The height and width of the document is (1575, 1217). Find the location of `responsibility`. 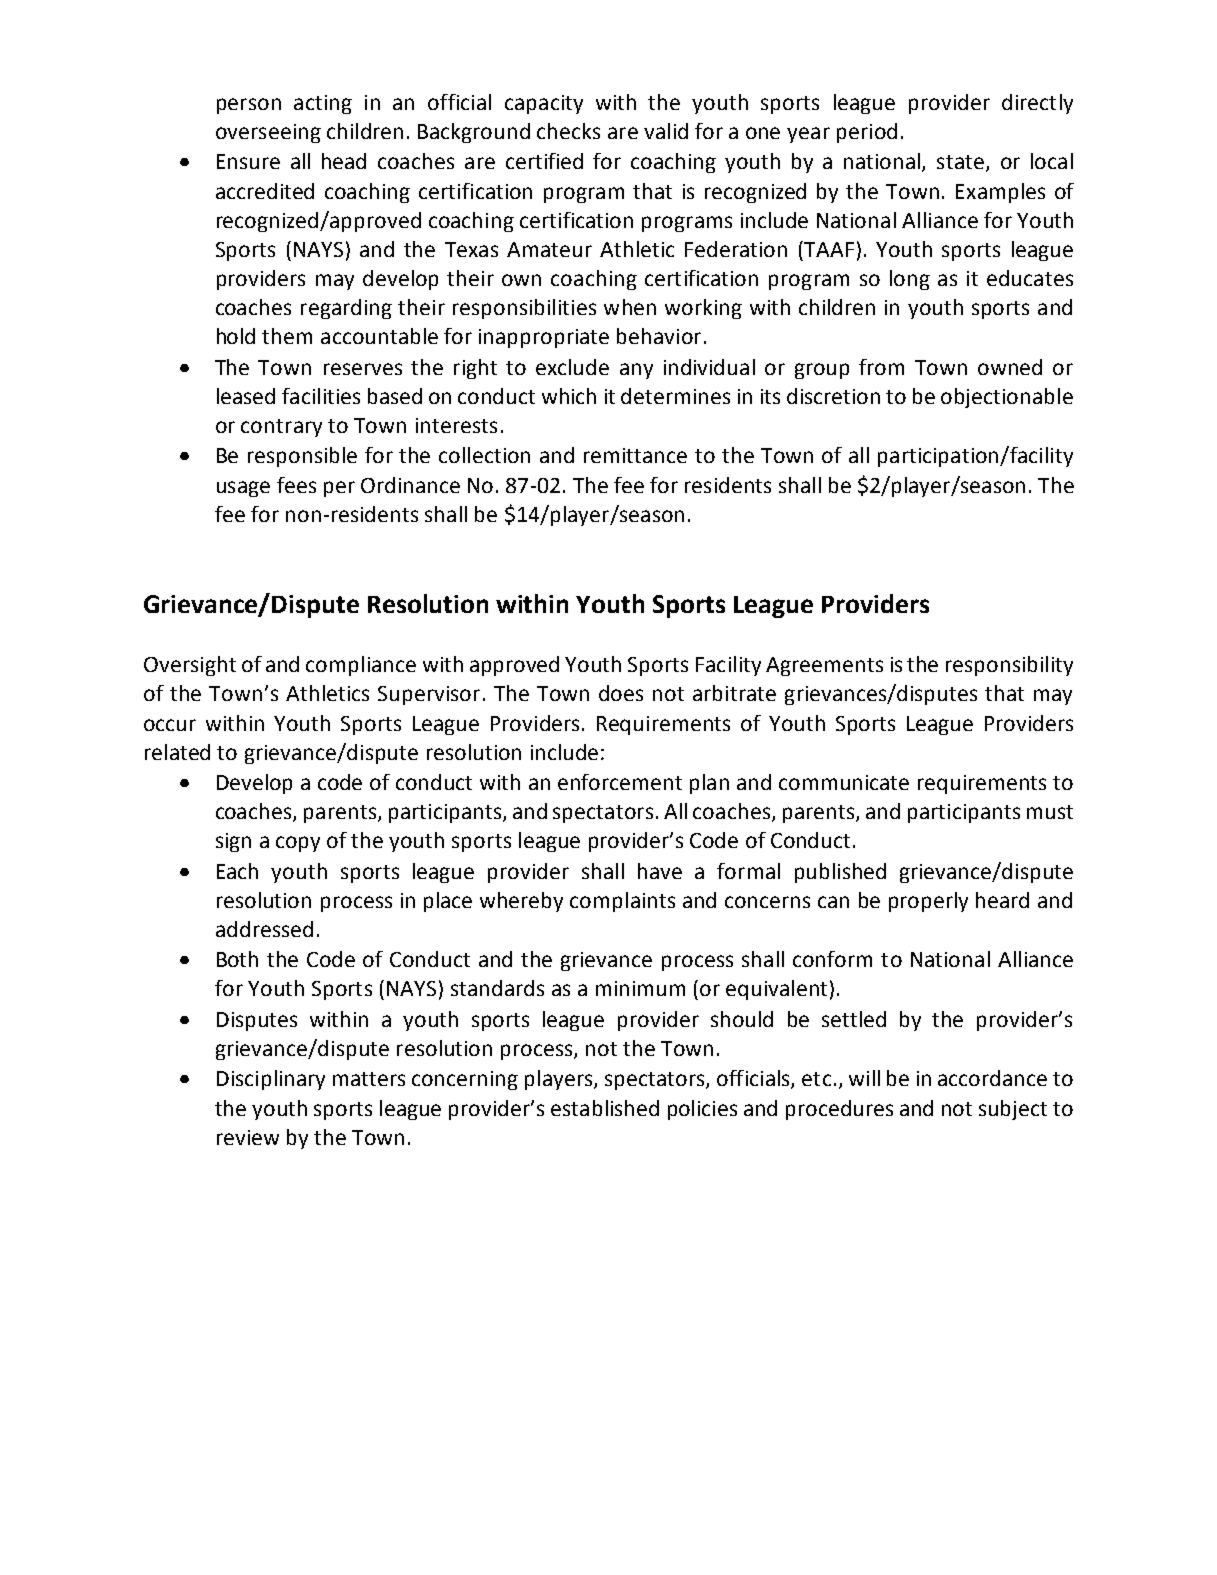

responsibility is located at coordinates (1009, 666).
